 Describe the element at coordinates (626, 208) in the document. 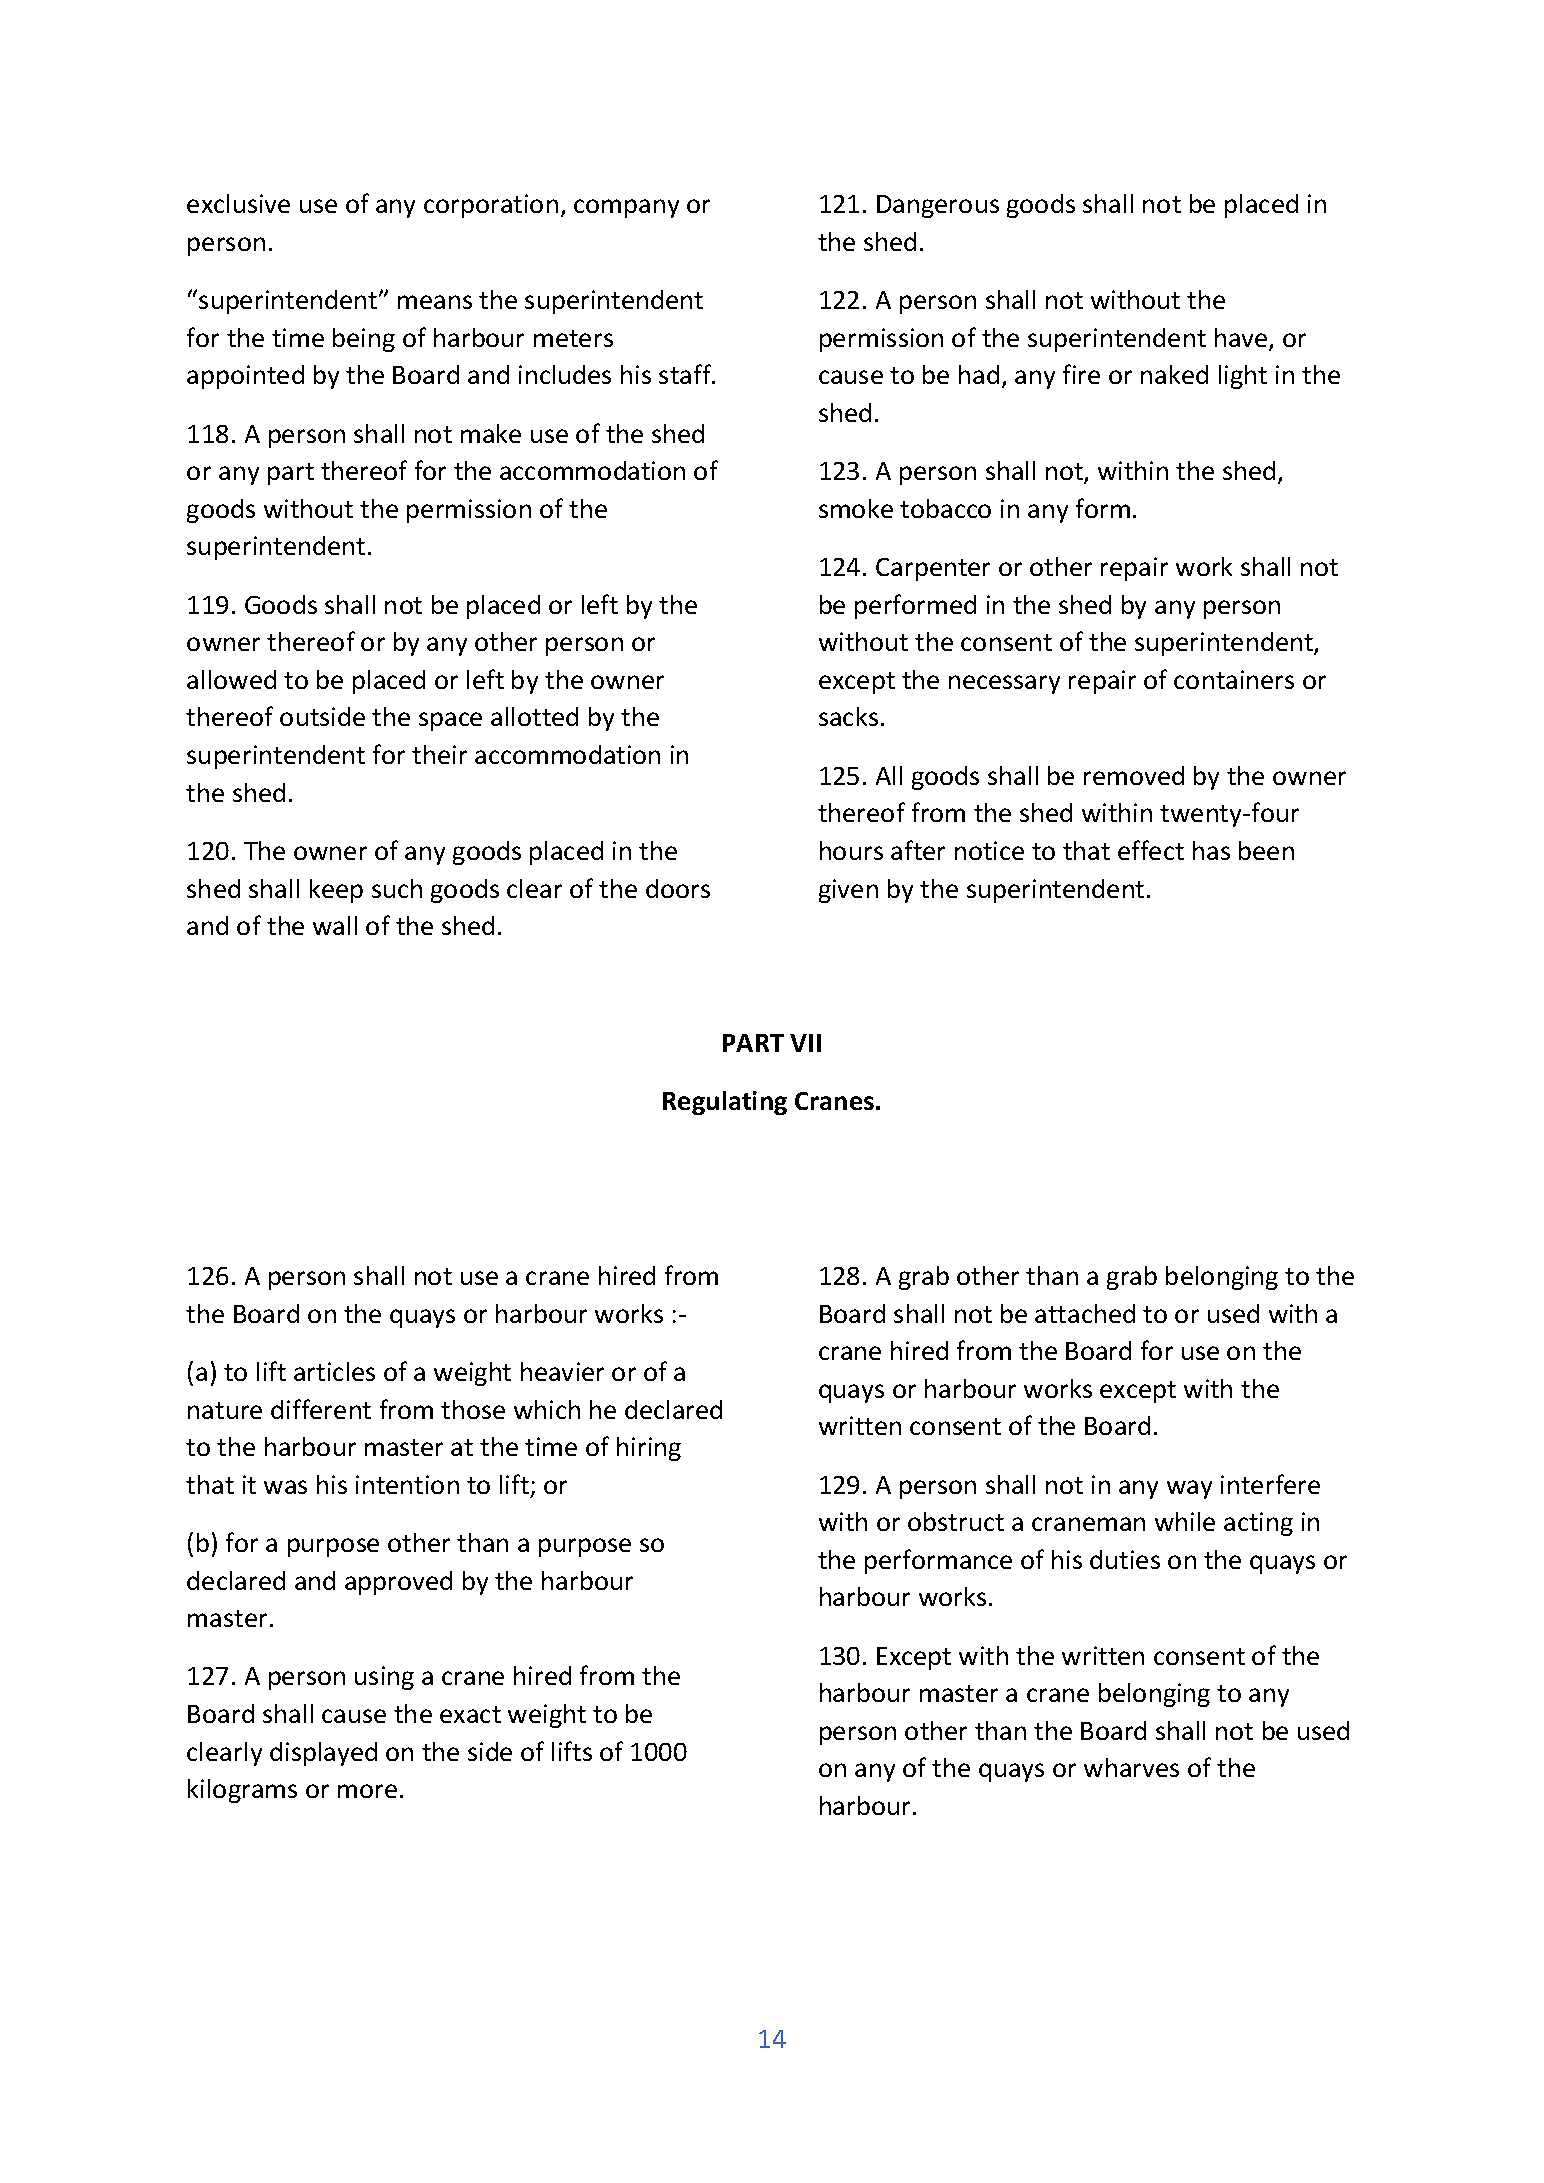

I see `company` at that location.
